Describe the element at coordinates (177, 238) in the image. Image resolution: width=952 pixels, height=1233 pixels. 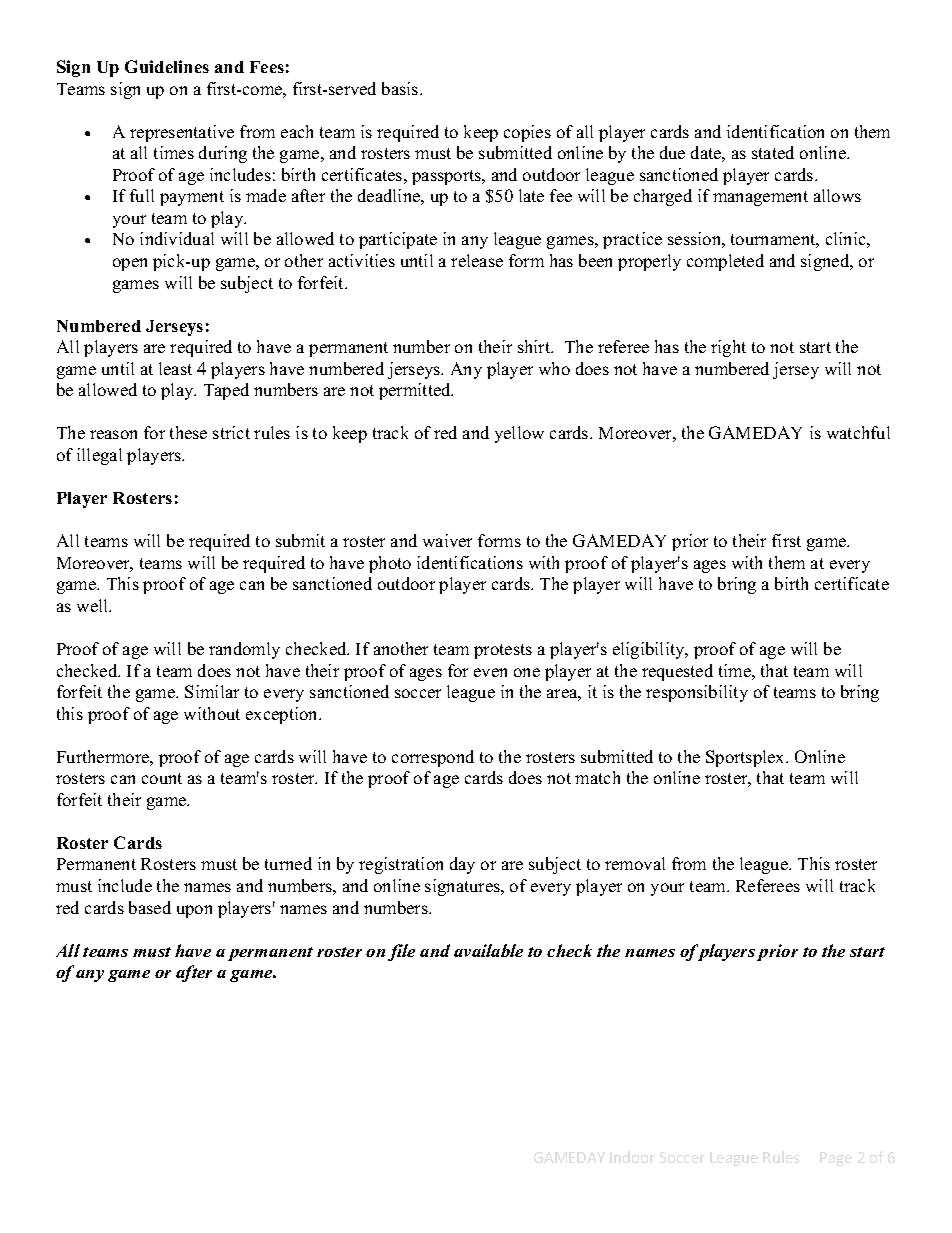
I see `individual` at that location.
